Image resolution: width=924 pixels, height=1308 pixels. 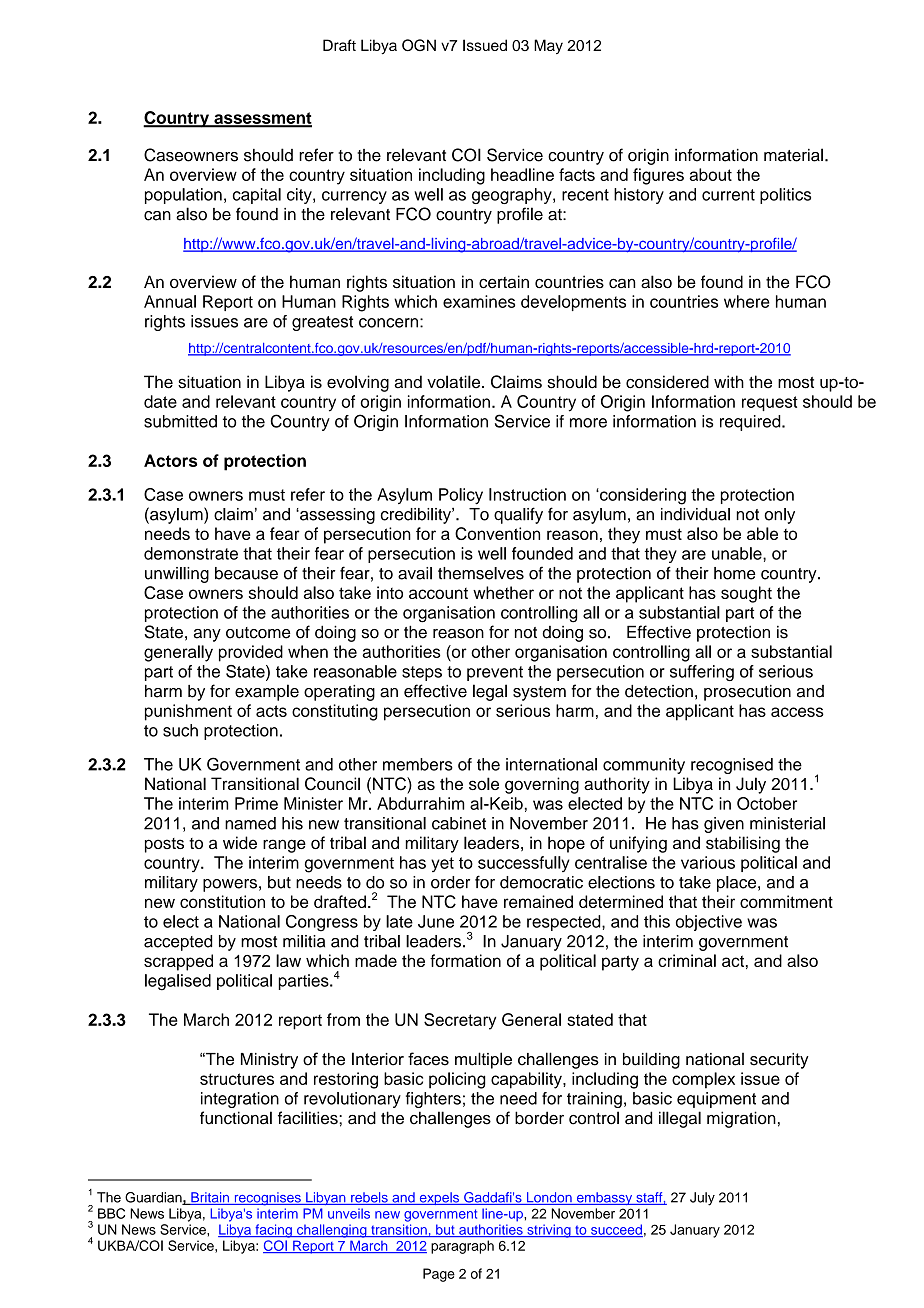 I want to click on suffering, so click(x=702, y=673).
